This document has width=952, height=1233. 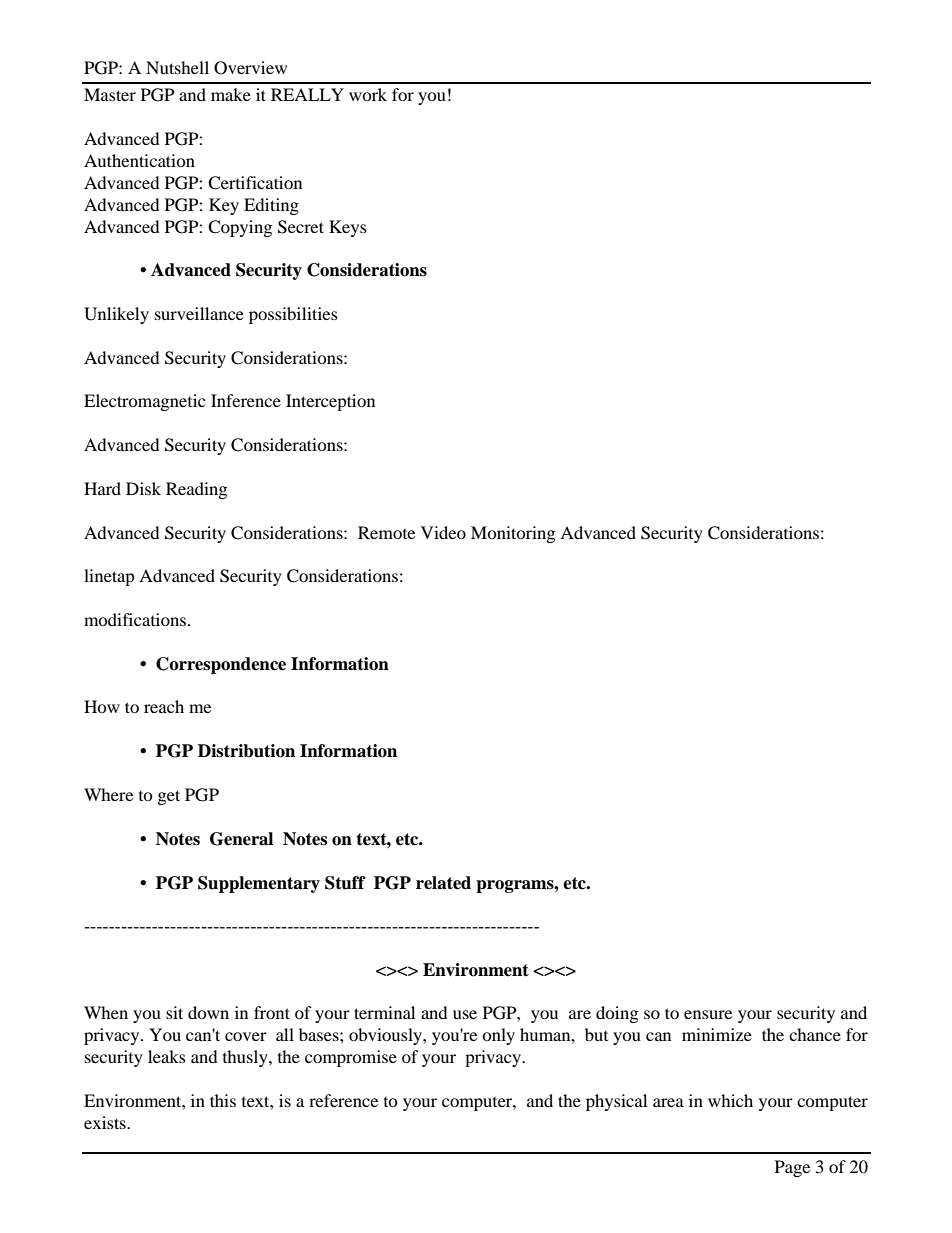 What do you see at coordinates (708, 1014) in the document?
I see `ensure` at bounding box center [708, 1014].
